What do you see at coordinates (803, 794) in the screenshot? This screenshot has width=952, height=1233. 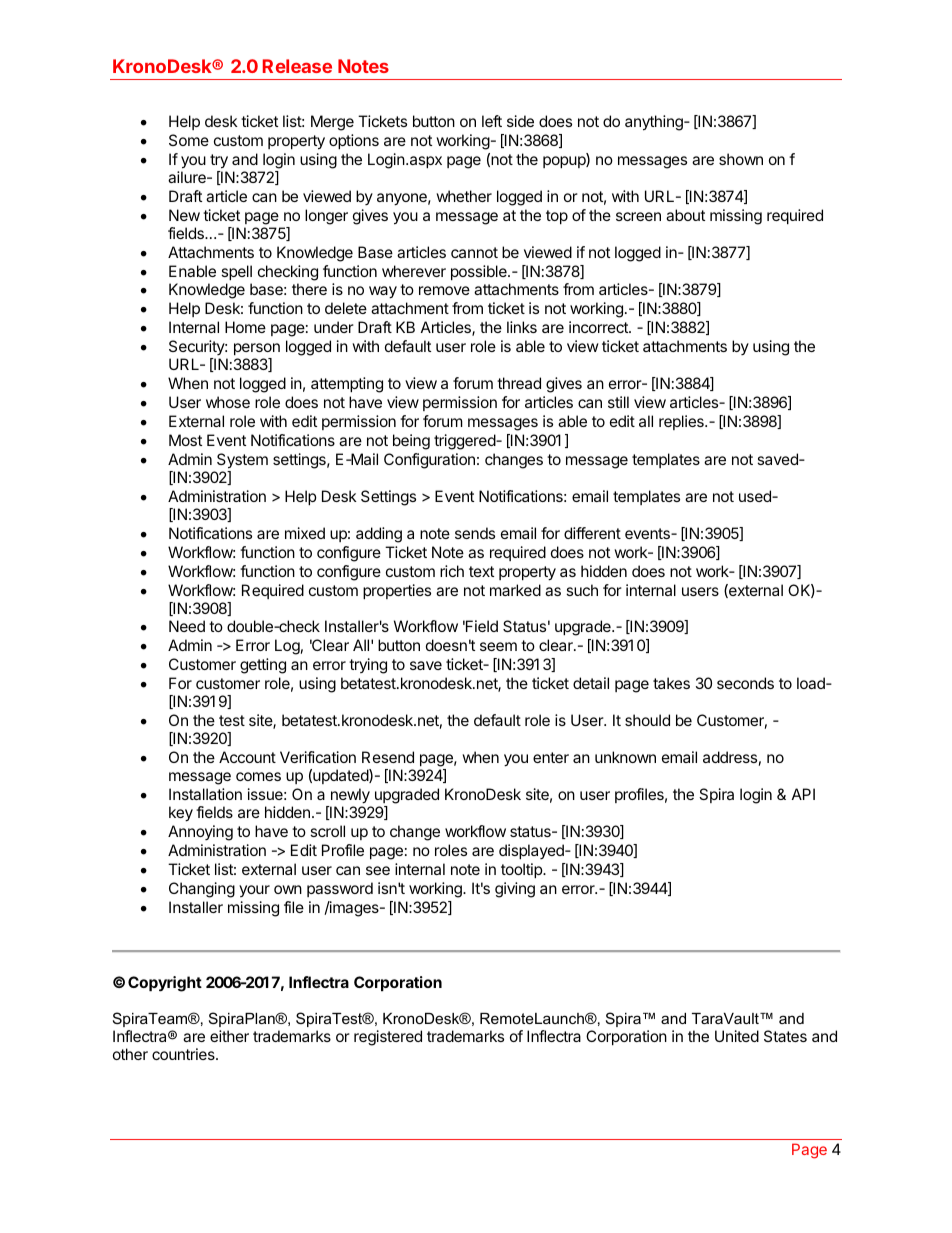 I see `API` at bounding box center [803, 794].
